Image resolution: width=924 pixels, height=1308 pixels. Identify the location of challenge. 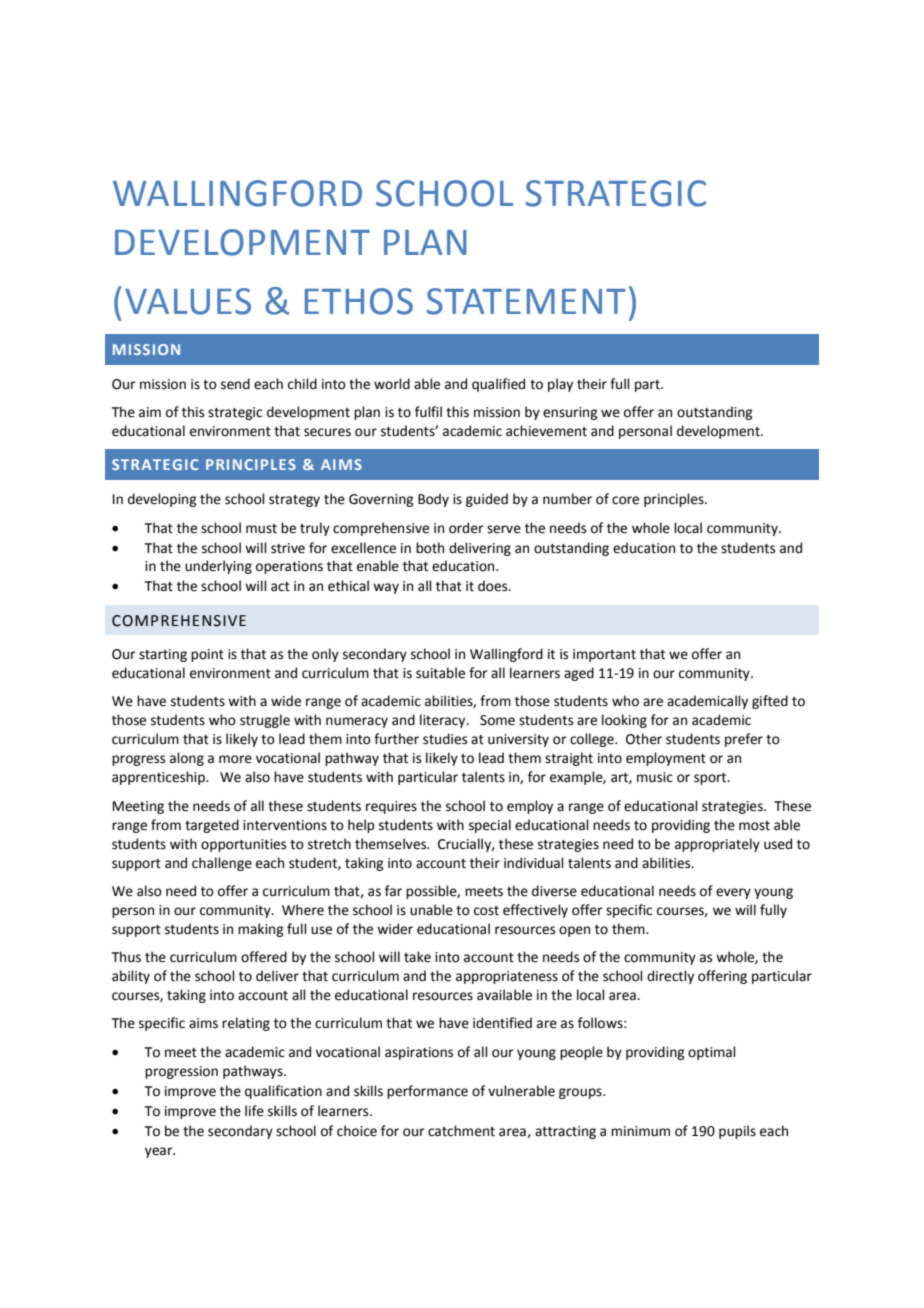
(222, 864).
